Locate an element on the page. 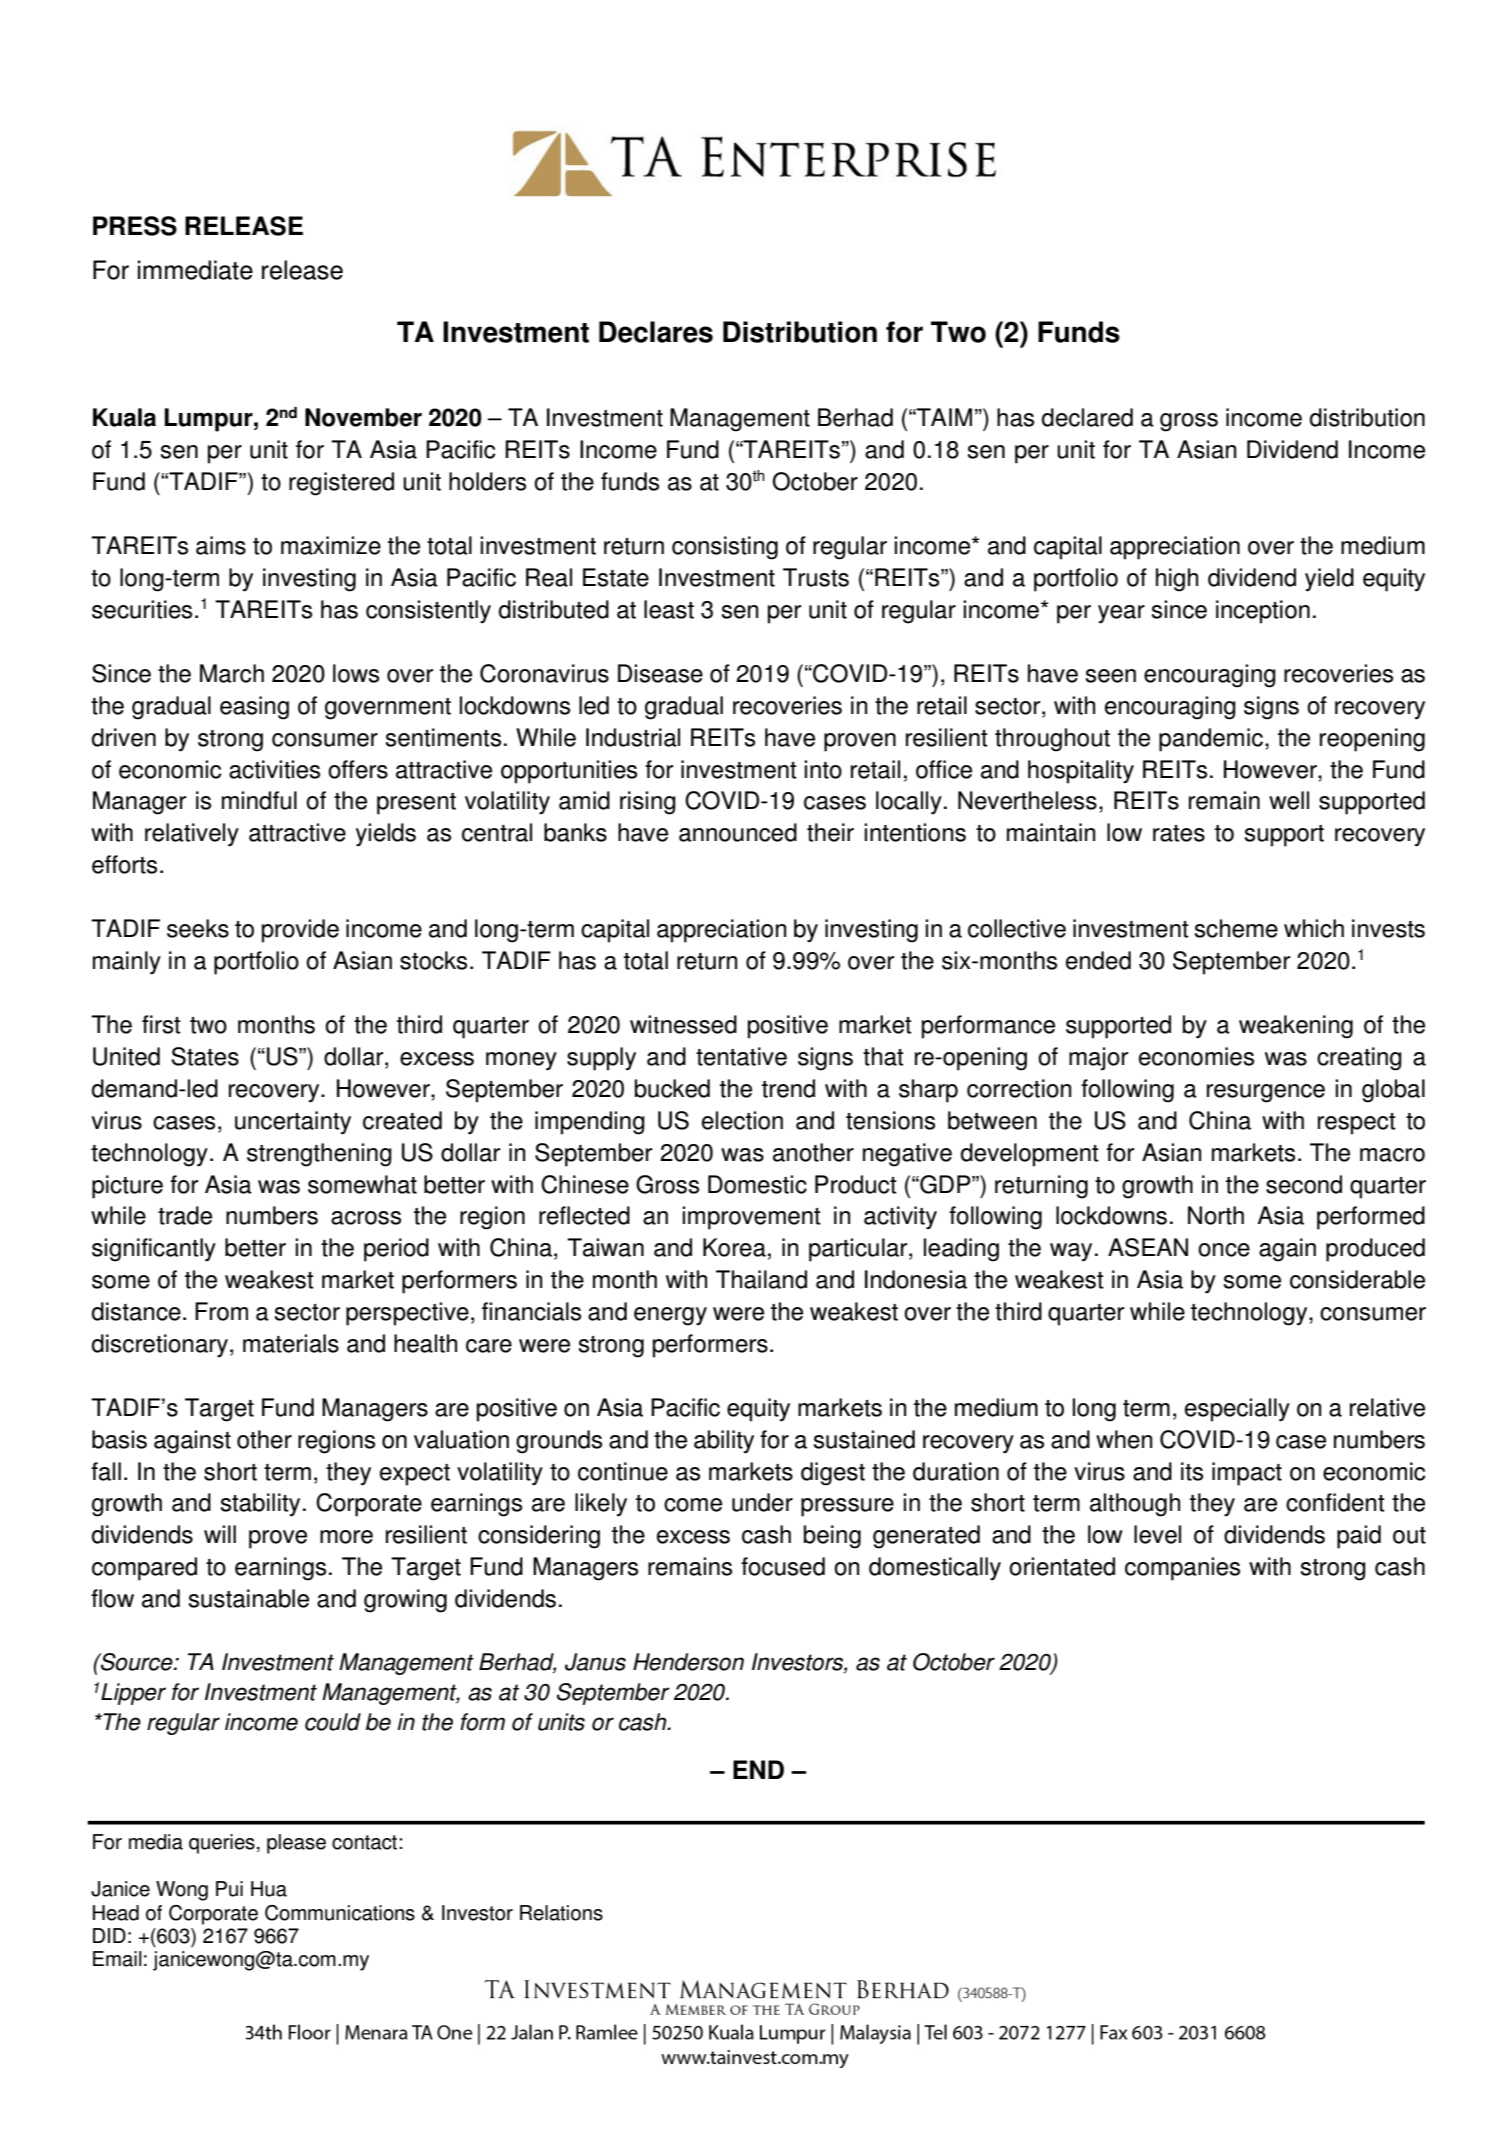 This image has width=1511, height=2139. pandemic is located at coordinates (1212, 740).
